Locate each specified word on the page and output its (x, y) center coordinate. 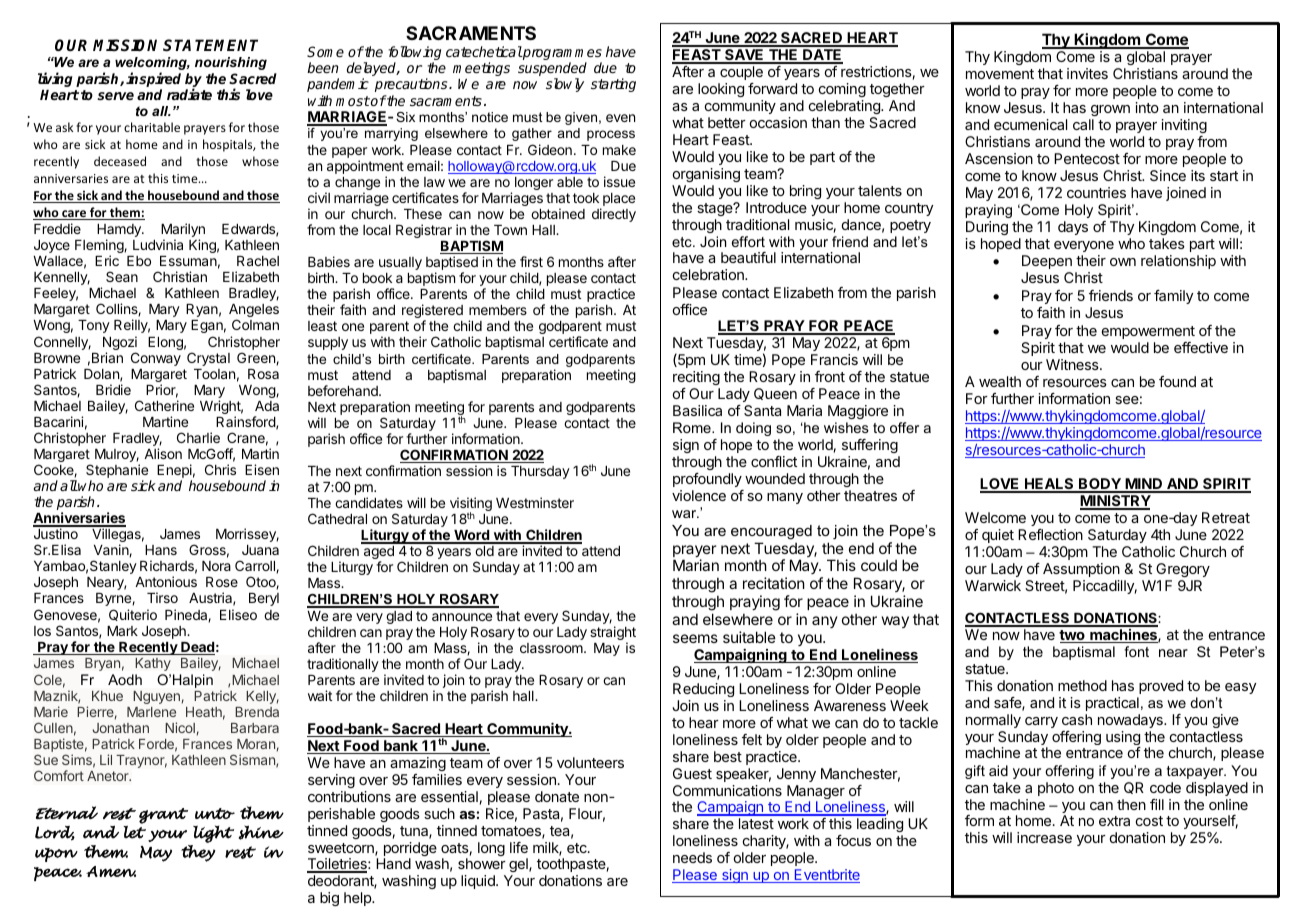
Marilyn (183, 231)
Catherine (164, 405)
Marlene (151, 712)
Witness (1073, 364)
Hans (161, 550)
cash (1077, 719)
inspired (153, 79)
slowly (565, 85)
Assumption (1081, 570)
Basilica (697, 410)
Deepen (1047, 262)
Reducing (703, 690)
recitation (774, 583)
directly (614, 215)
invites (1087, 73)
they (198, 853)
